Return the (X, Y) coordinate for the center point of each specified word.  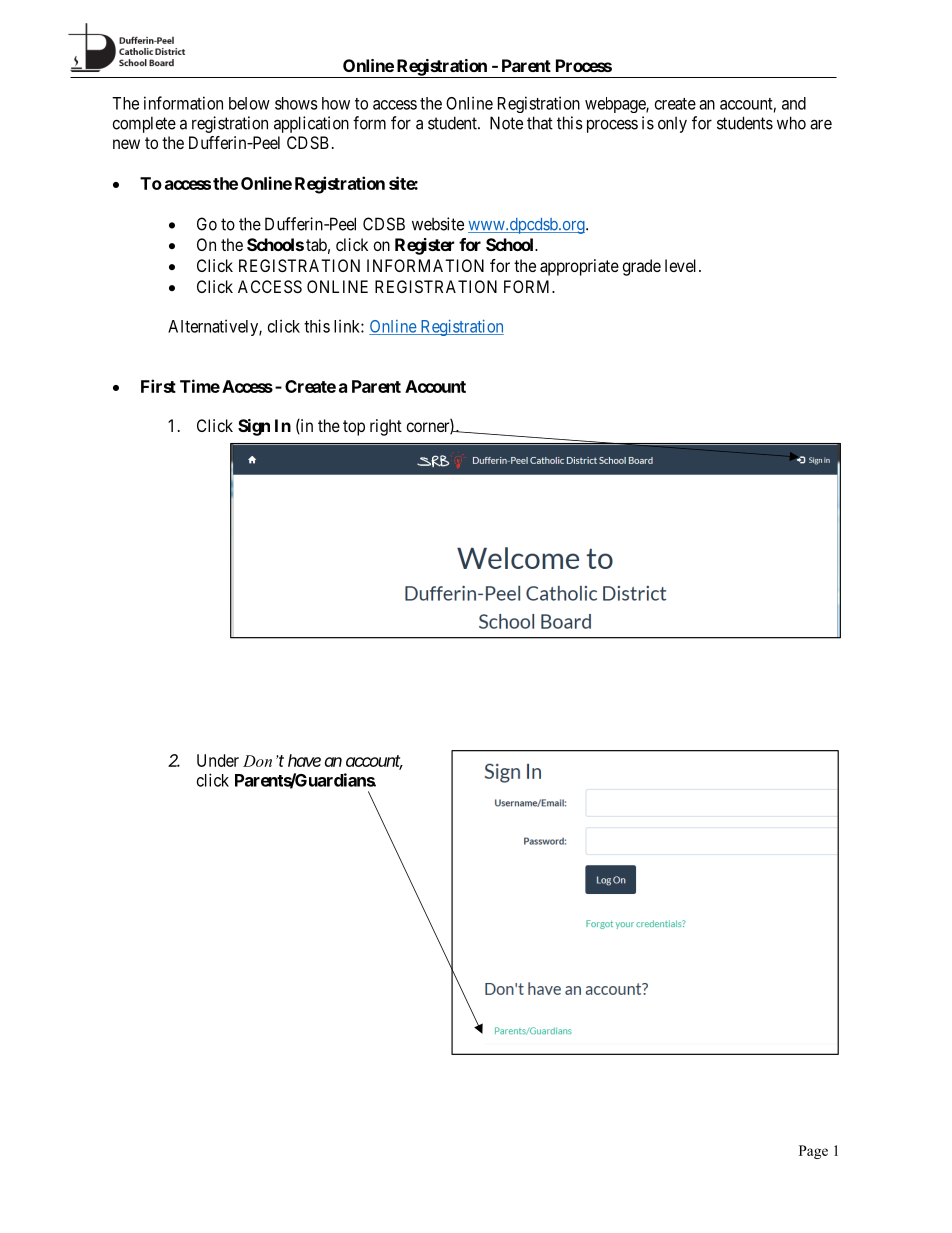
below (249, 103)
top (354, 428)
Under (218, 760)
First (158, 386)
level (682, 265)
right (386, 427)
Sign (254, 427)
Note (506, 123)
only (672, 125)
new (126, 144)
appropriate (579, 267)
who (791, 123)
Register (424, 246)
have (304, 760)
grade (642, 267)
